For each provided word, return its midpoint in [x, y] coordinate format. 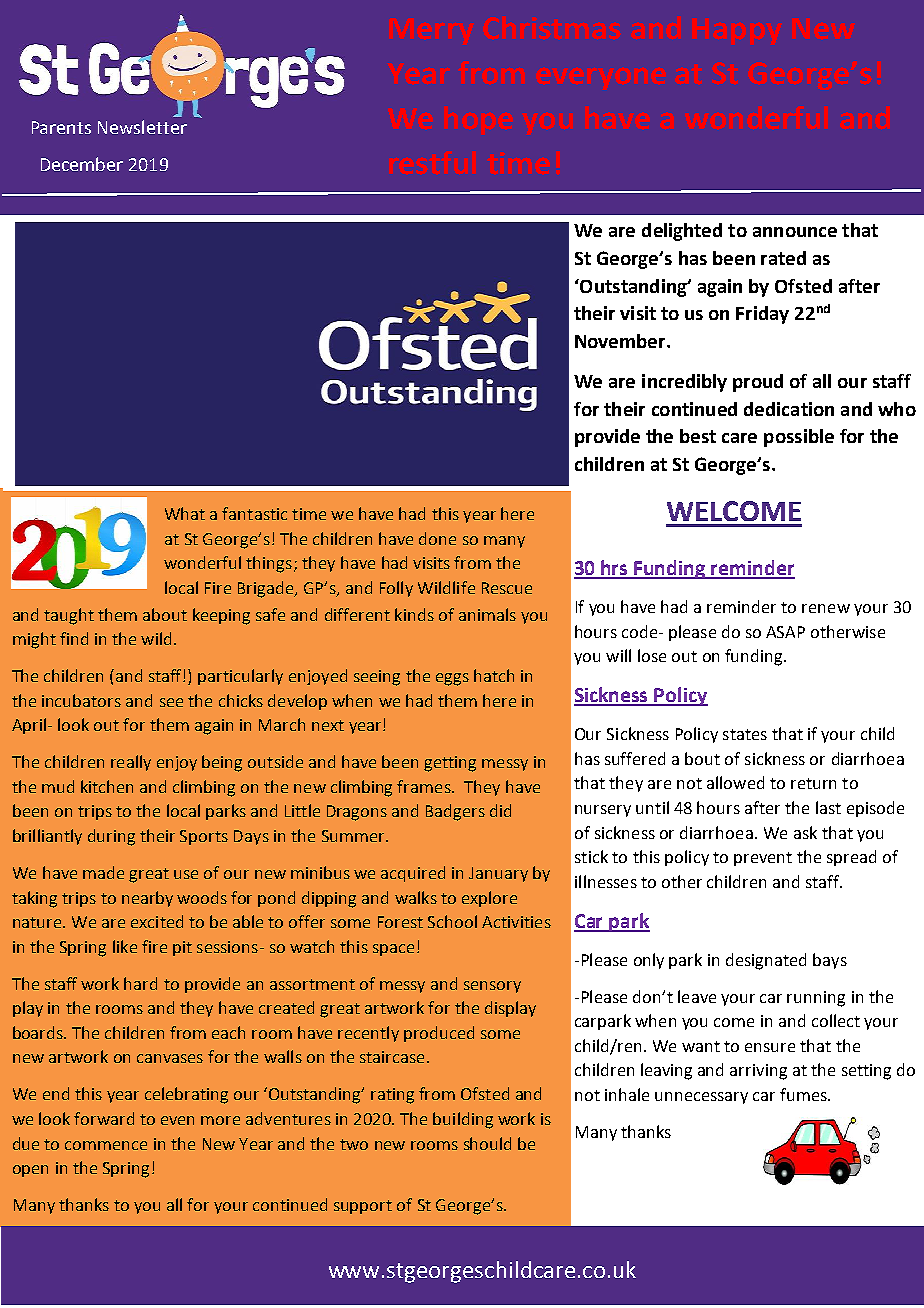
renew [826, 608]
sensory [492, 987]
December [82, 164]
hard [140, 983]
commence [106, 1145]
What [185, 513]
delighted [682, 232]
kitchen [107, 786]
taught [69, 616]
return [813, 783]
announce [795, 232]
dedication [789, 409]
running [816, 999]
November [621, 341]
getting [450, 764]
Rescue [507, 588]
